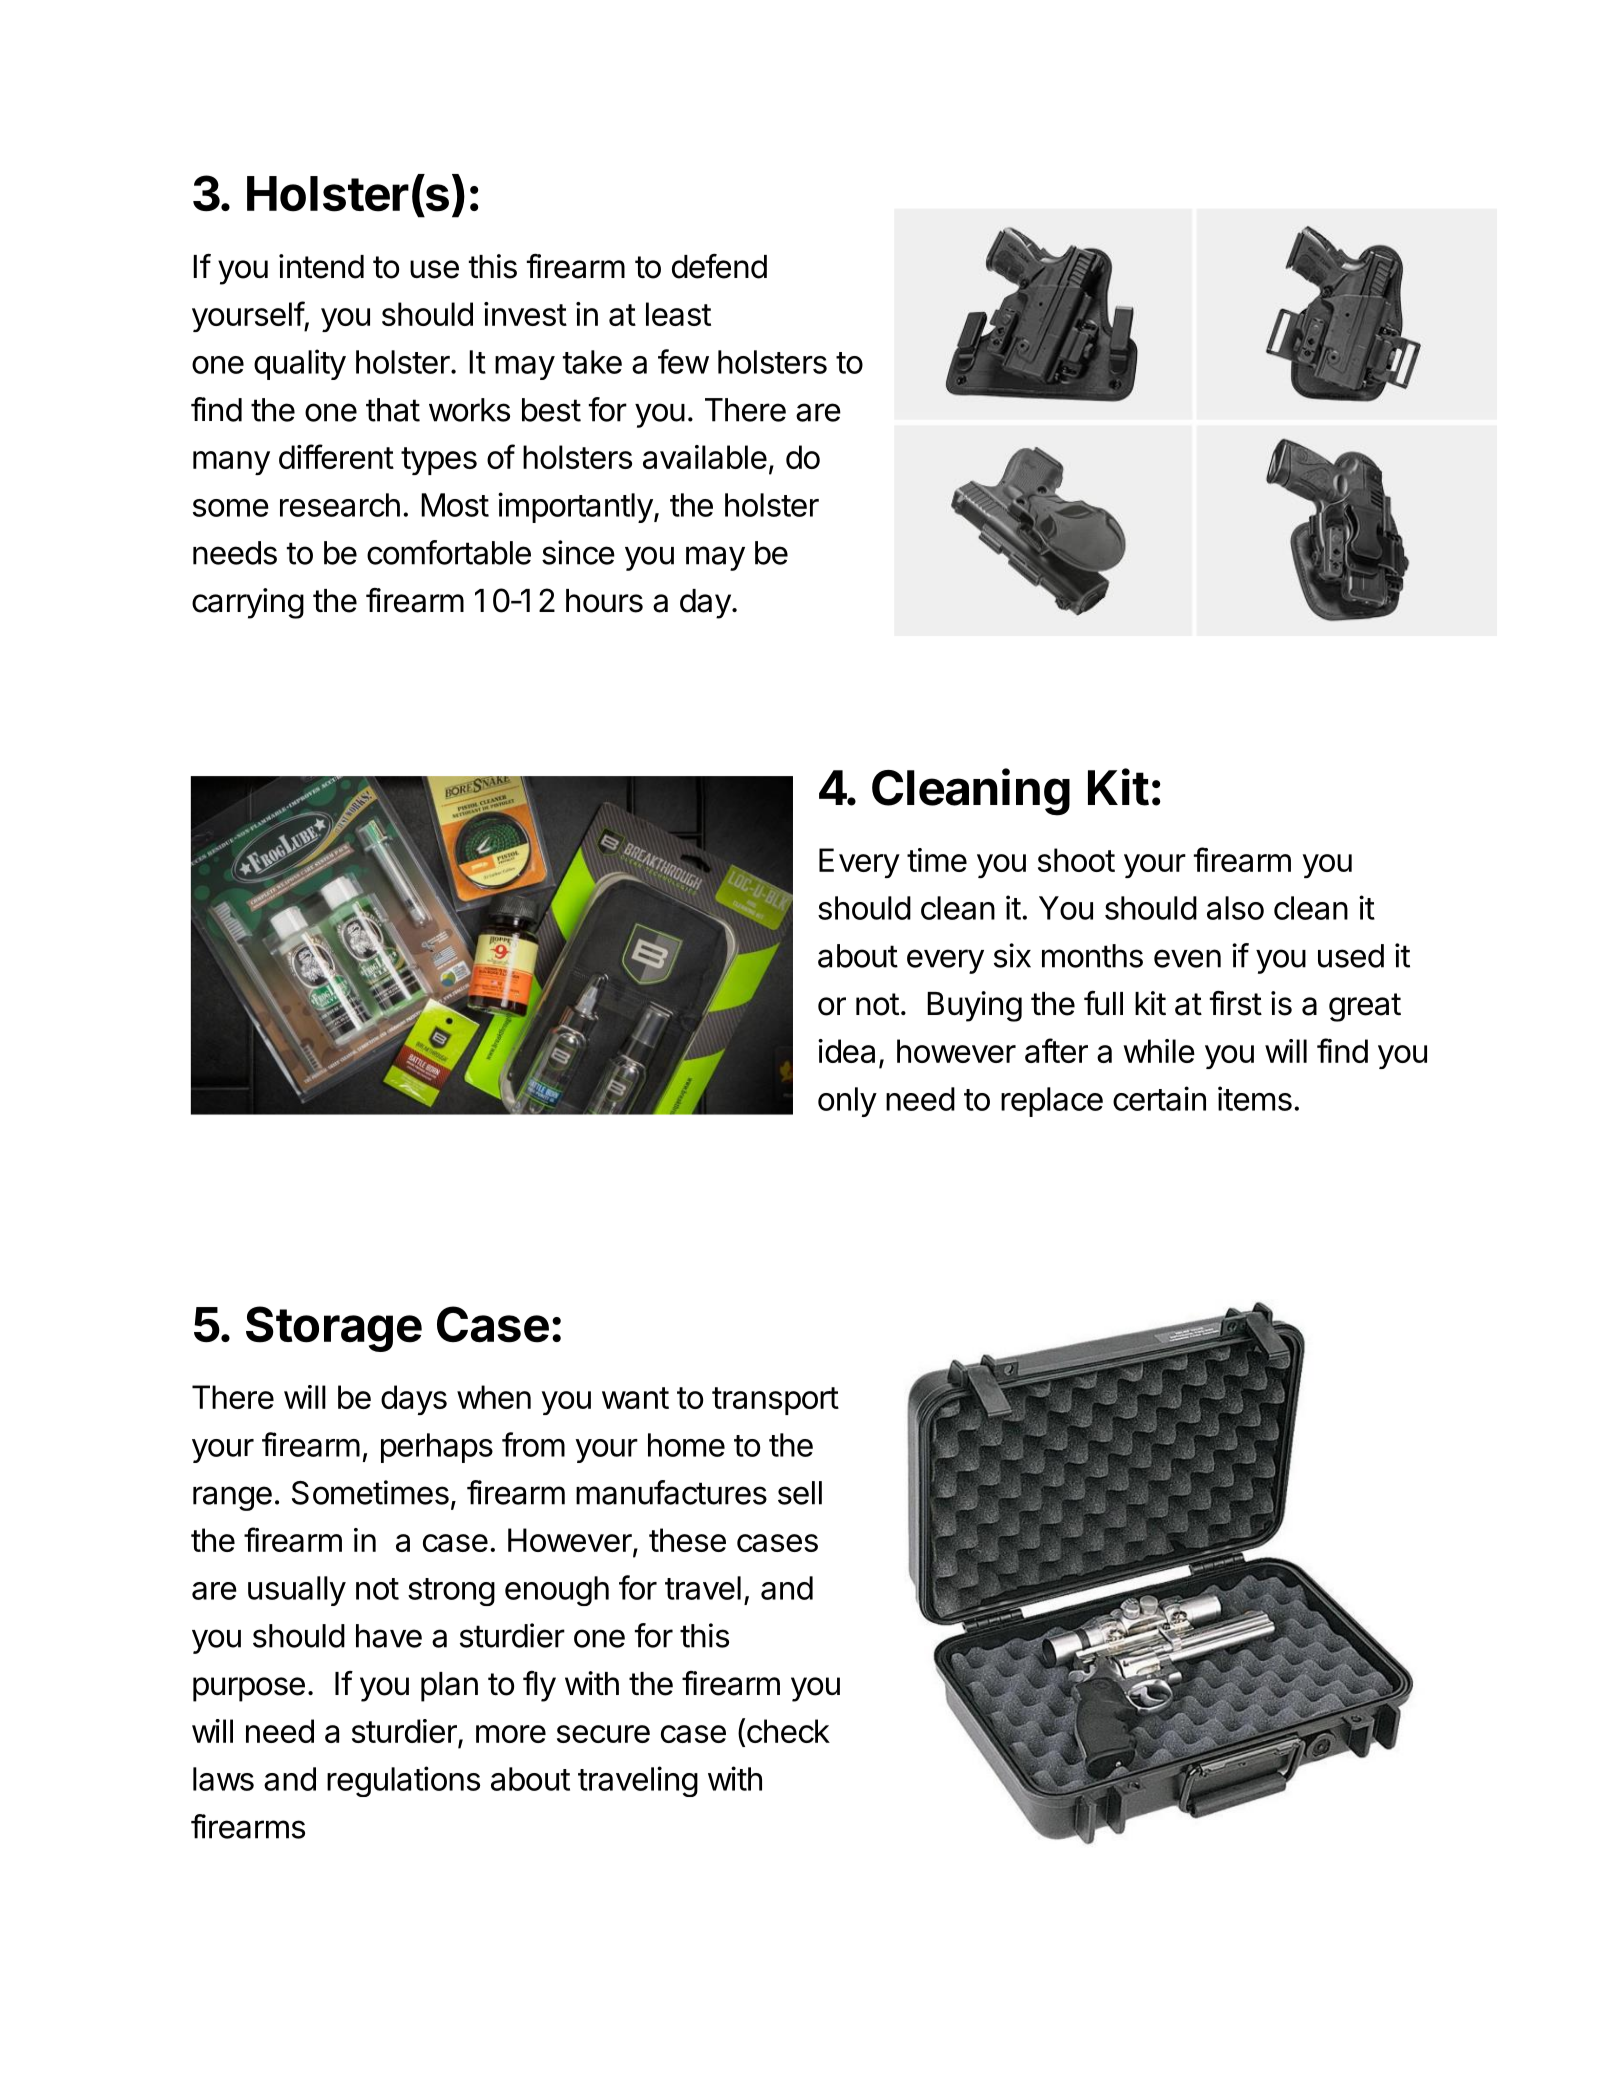 The image size is (1622, 2099). What do you see at coordinates (719, 266) in the screenshot?
I see `defend` at bounding box center [719, 266].
